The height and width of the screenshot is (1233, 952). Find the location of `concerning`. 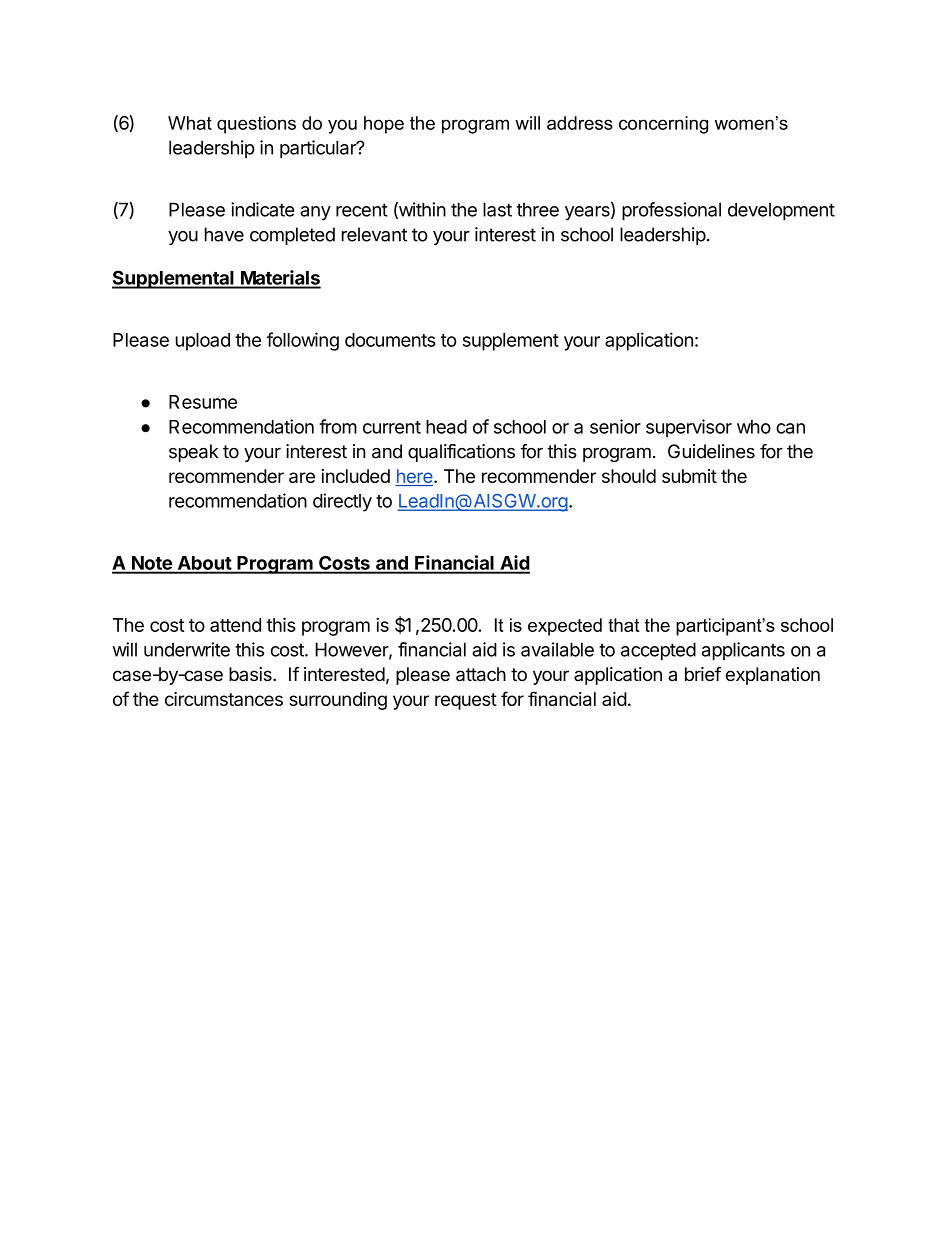

concerning is located at coordinates (663, 125).
